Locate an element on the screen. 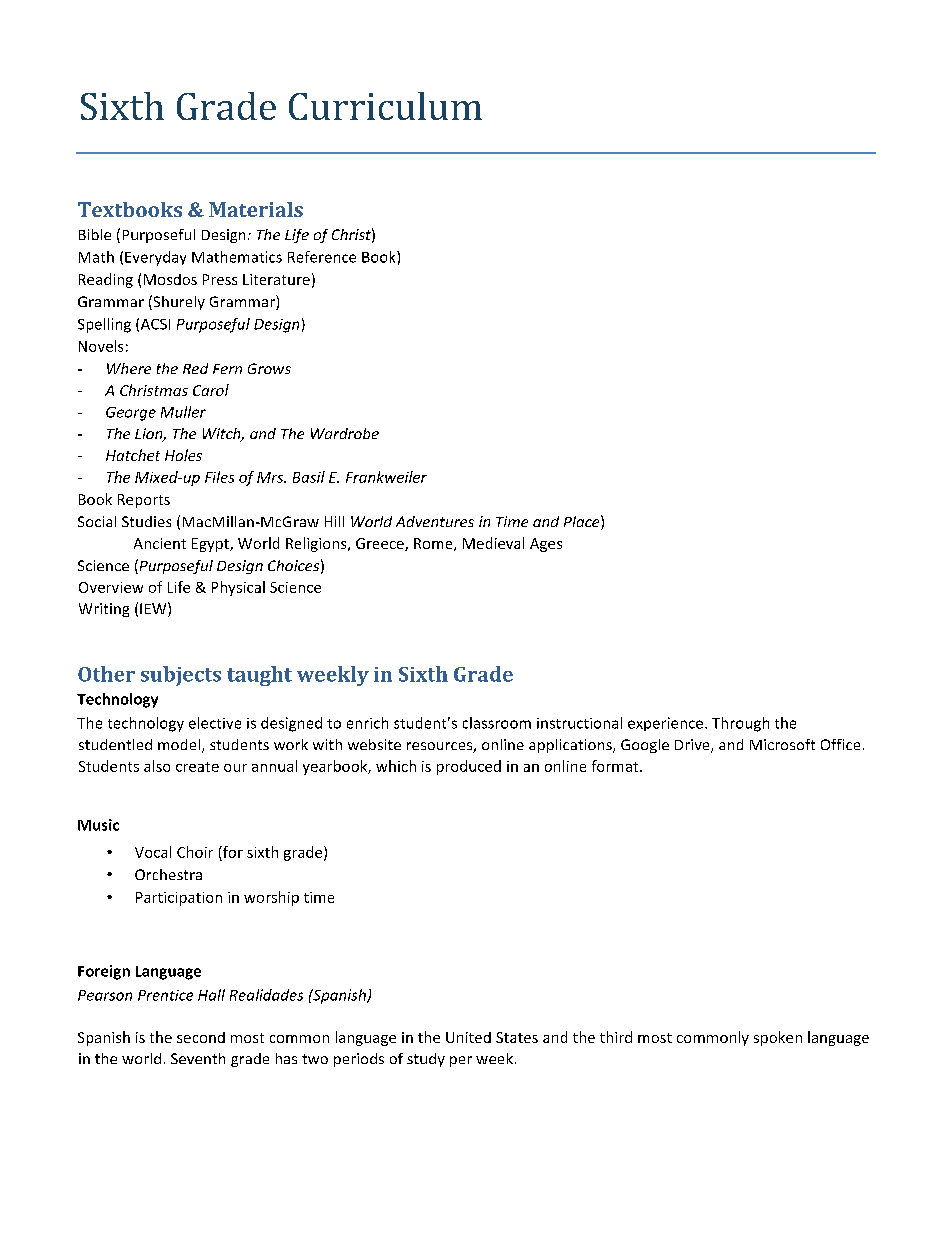 This screenshot has width=952, height=1233. Materials is located at coordinates (256, 209).
